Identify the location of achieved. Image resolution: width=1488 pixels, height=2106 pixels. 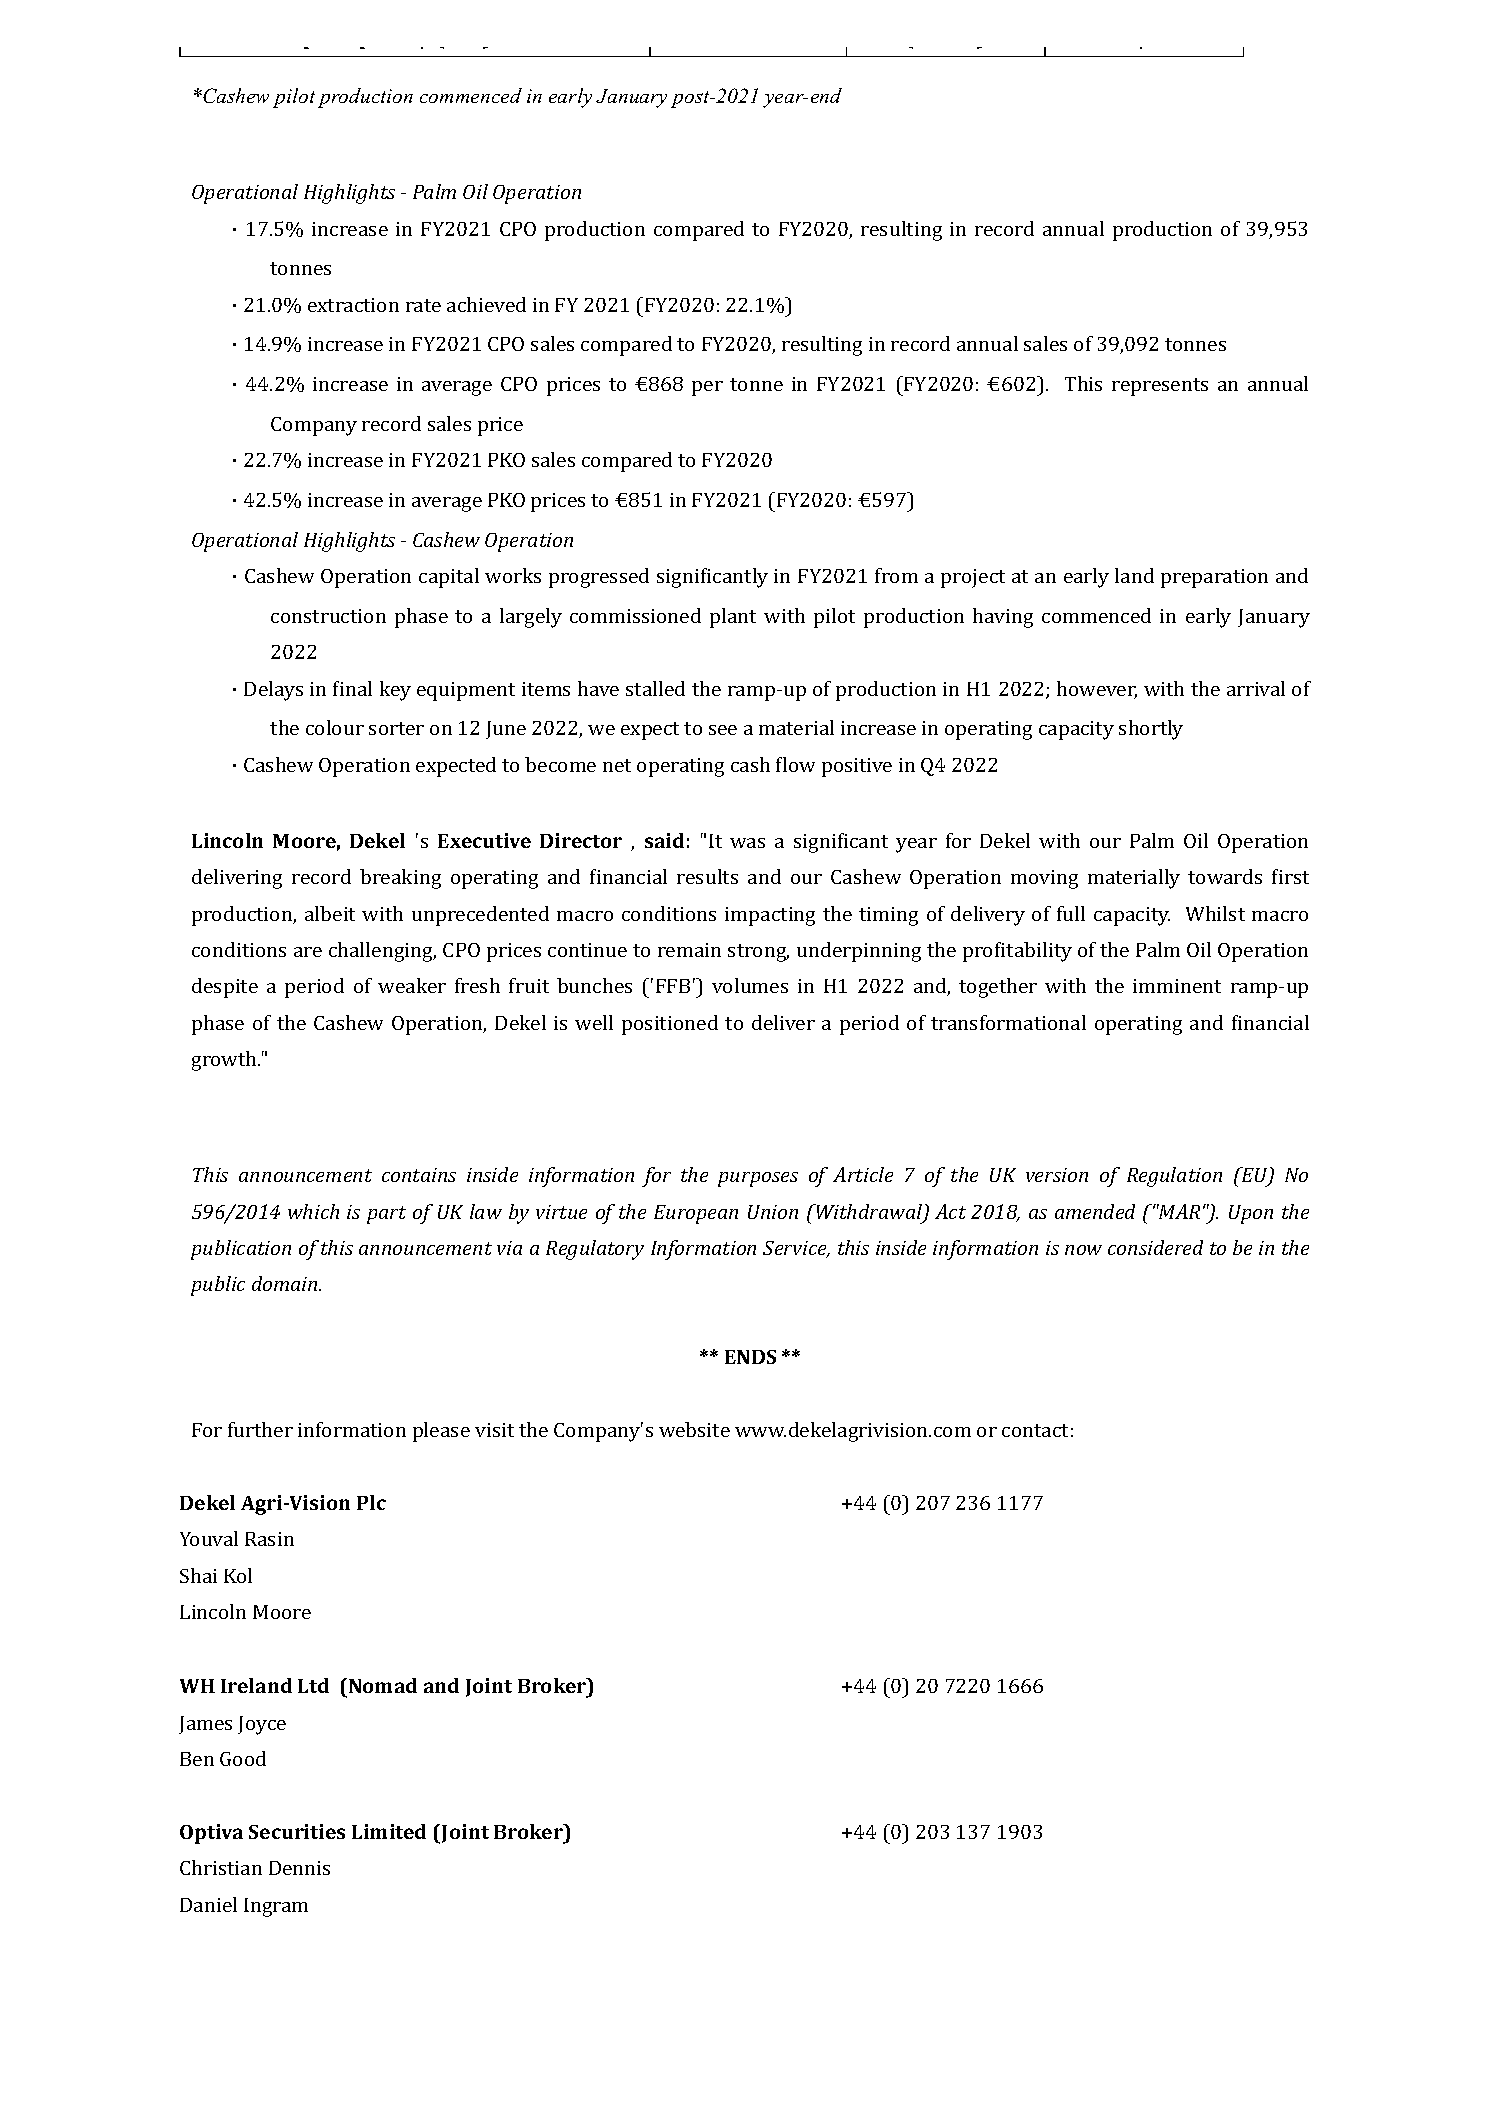
(486, 304).
